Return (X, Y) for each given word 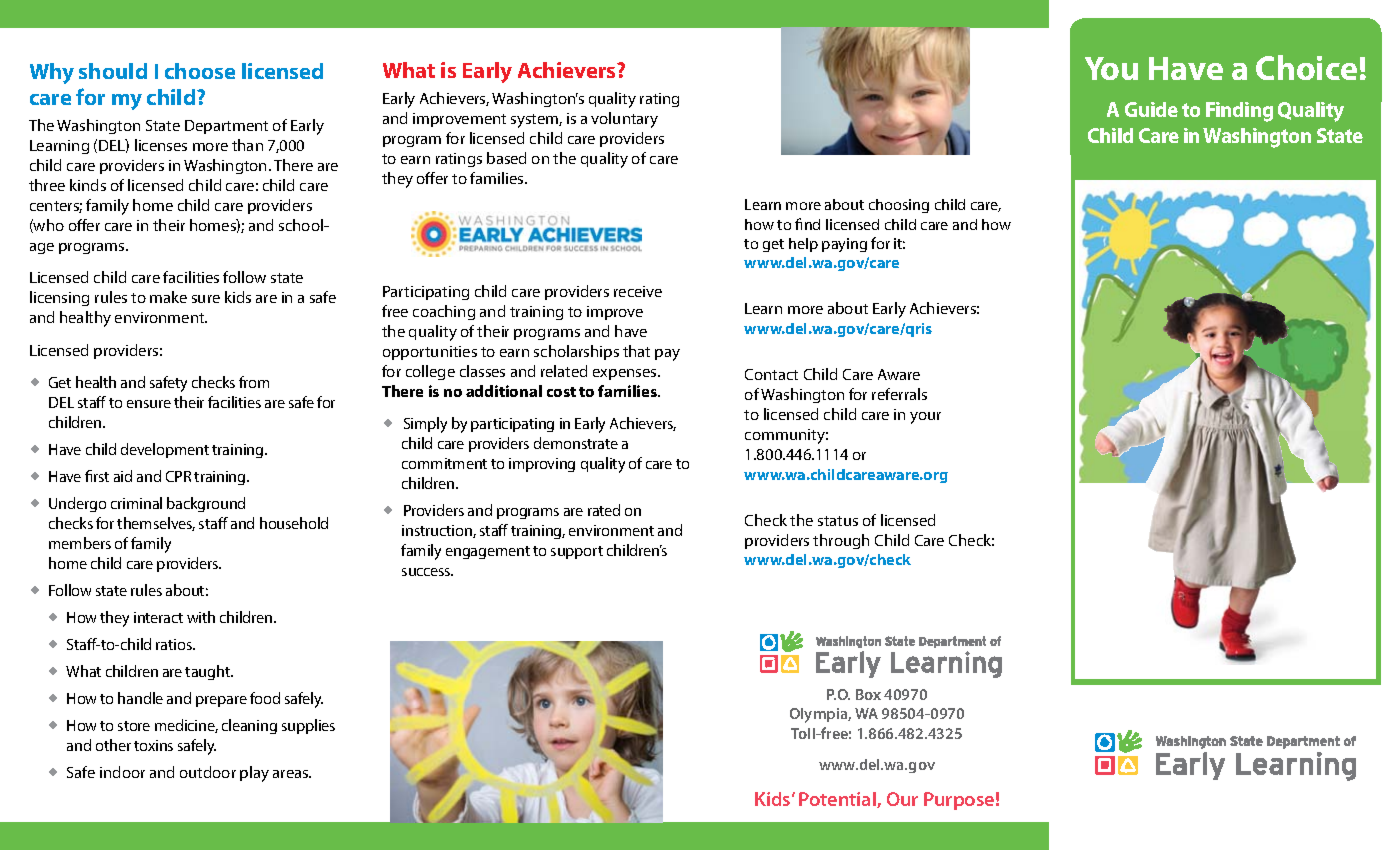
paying (844, 245)
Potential (838, 800)
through (841, 541)
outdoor (208, 772)
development (165, 450)
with (201, 617)
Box (868, 694)
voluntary (624, 120)
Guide (1151, 109)
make (168, 297)
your (925, 418)
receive (638, 291)
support (577, 552)
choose (200, 71)
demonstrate (576, 443)
